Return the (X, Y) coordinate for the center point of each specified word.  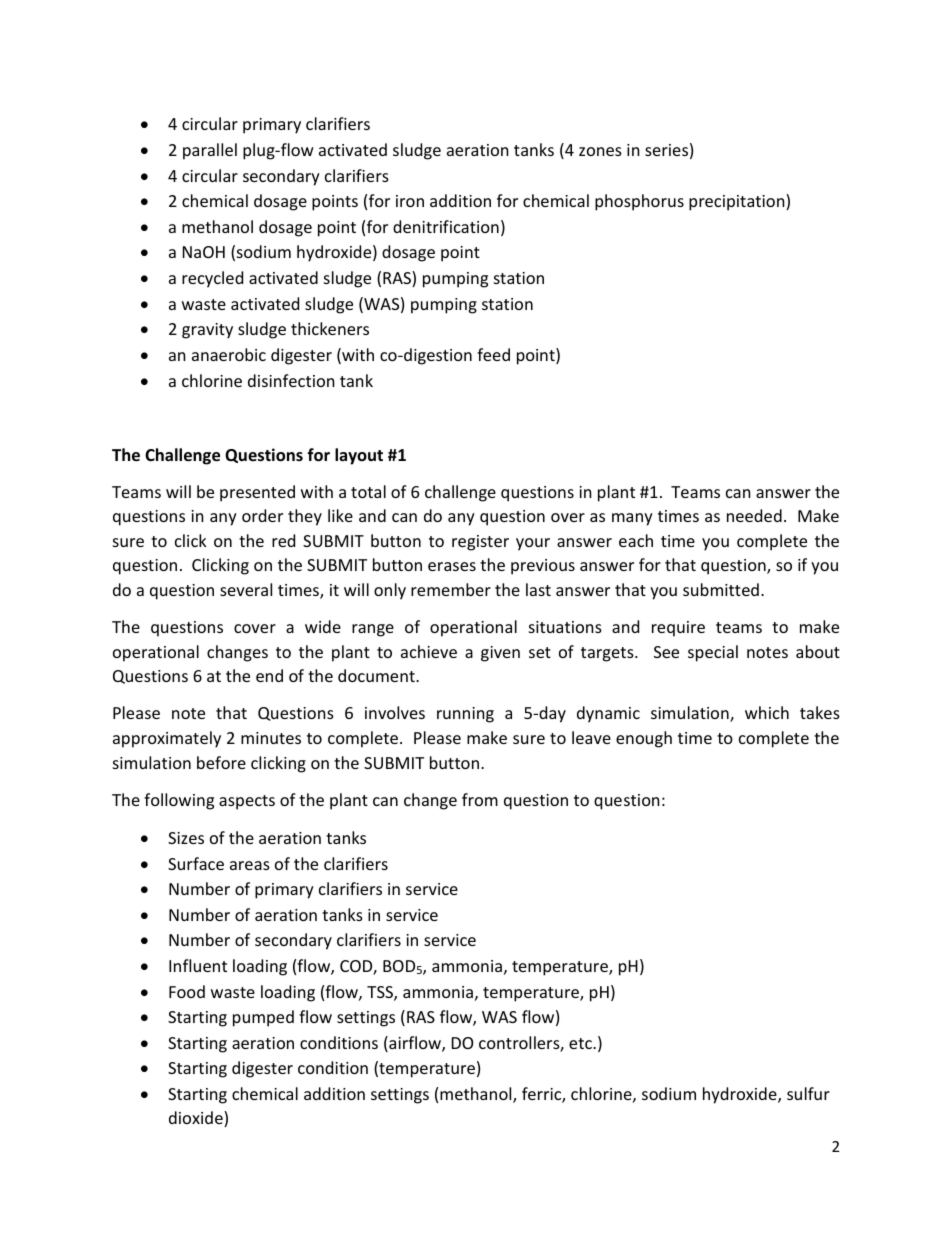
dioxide (197, 1119)
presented (257, 493)
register (480, 543)
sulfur (808, 1093)
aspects (247, 802)
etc (581, 1043)
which (767, 712)
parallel (210, 151)
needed (754, 515)
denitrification (446, 226)
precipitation (738, 202)
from (480, 799)
